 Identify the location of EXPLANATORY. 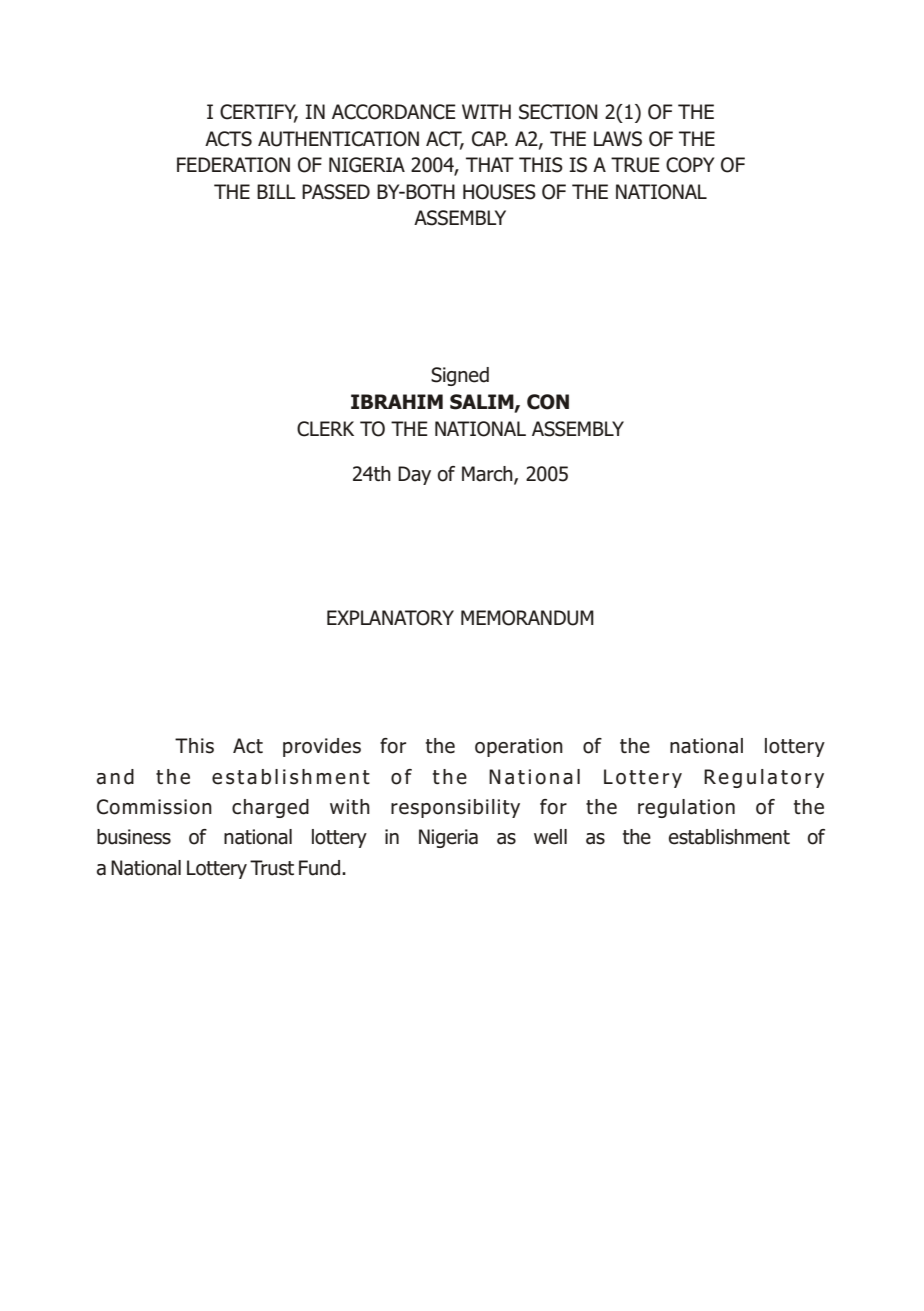
(390, 618).
